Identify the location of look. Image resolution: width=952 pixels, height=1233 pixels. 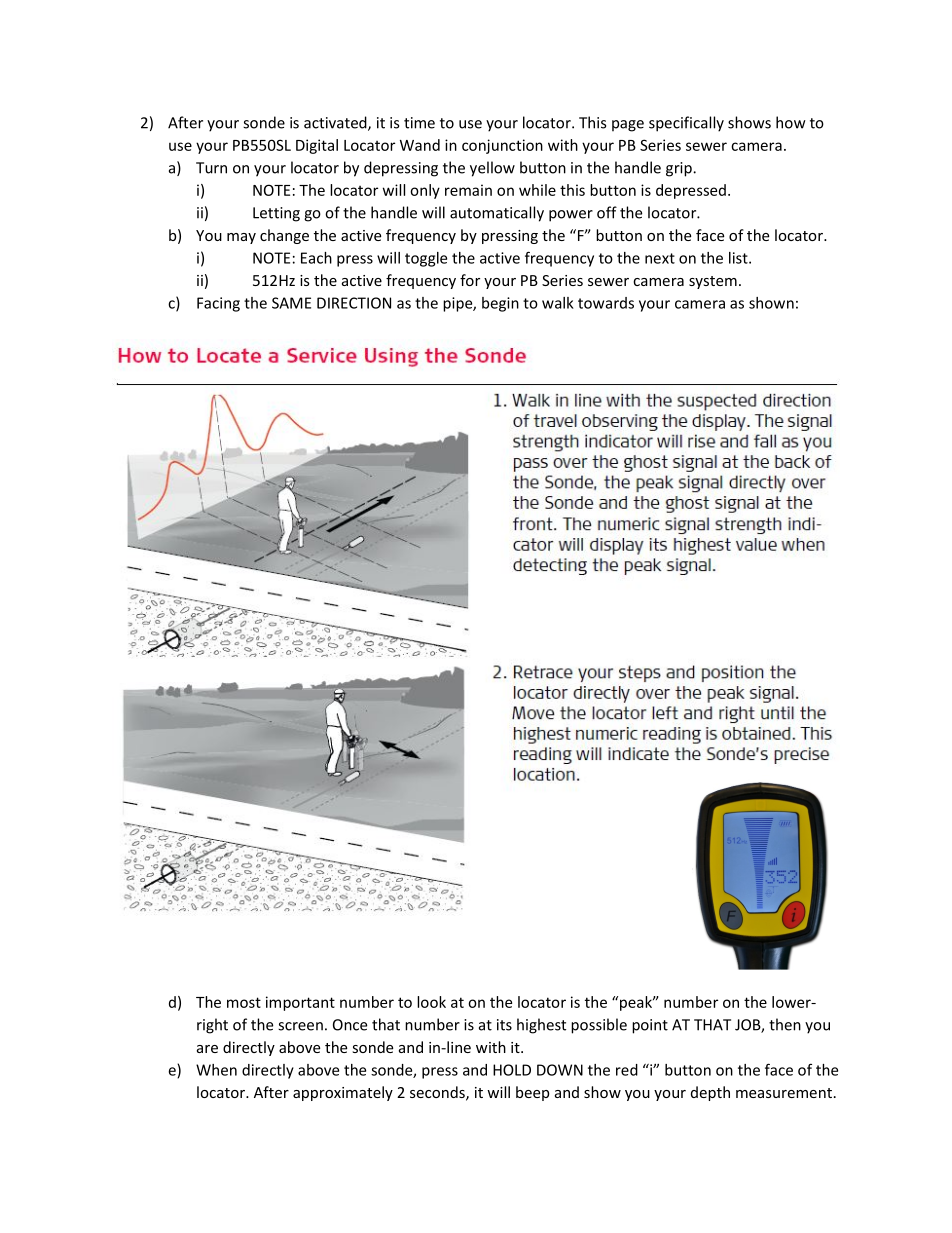
(431, 1002).
